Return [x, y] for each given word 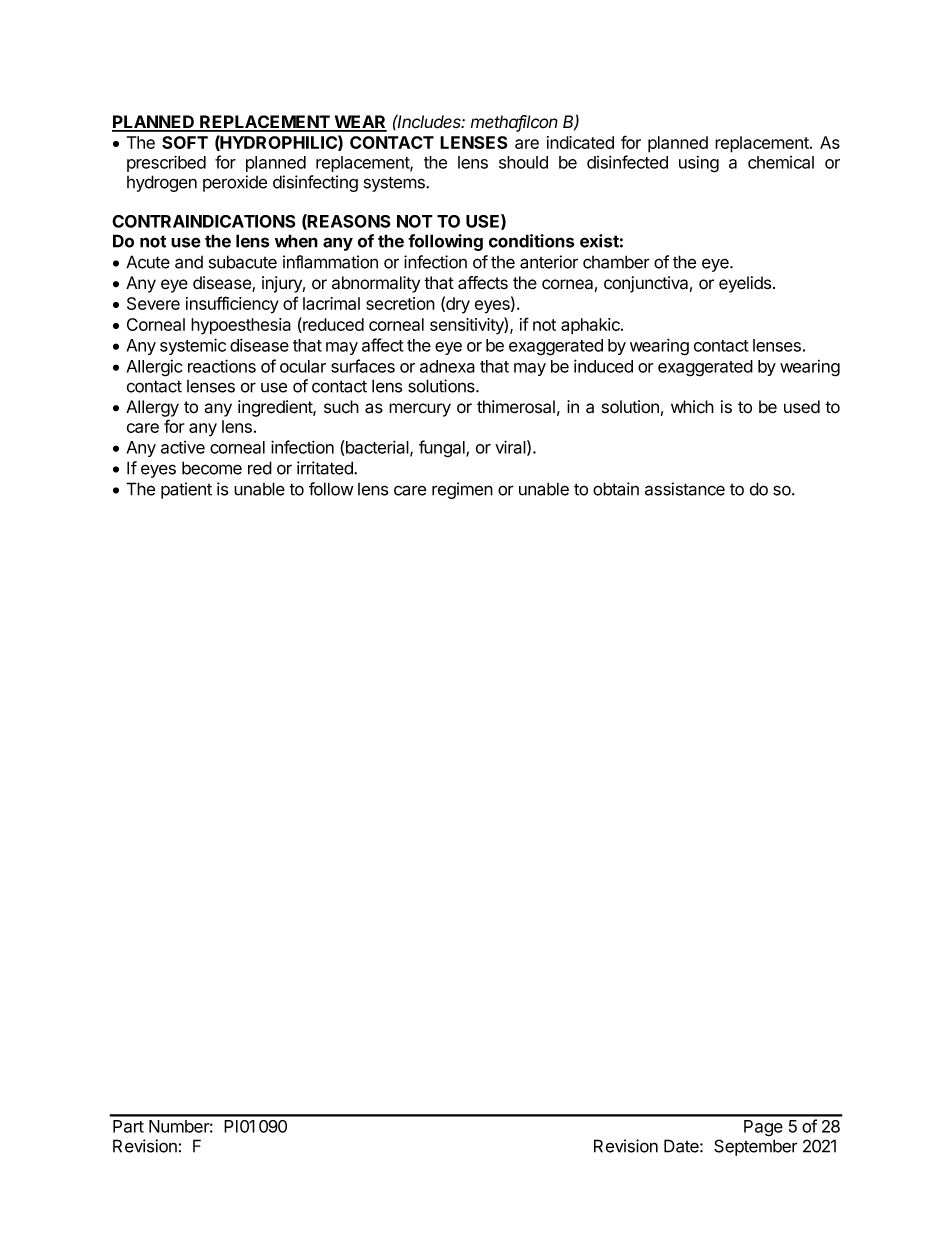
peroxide [235, 183]
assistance [685, 489]
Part [128, 1126]
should [523, 162]
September [756, 1147]
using [699, 164]
